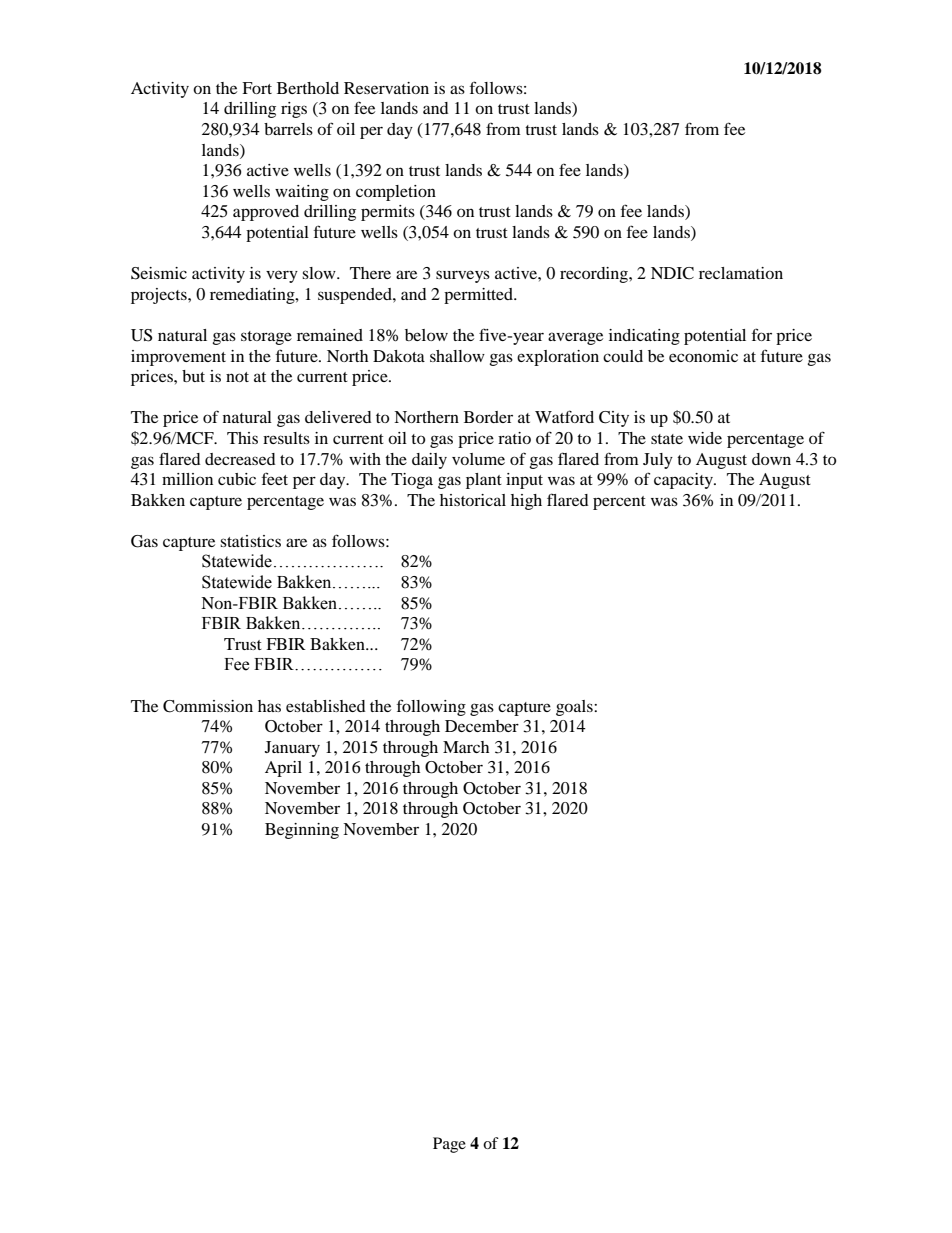 Image resolution: width=952 pixels, height=1233 pixels. Describe the element at coordinates (478, 459) in the screenshot. I see `volume` at that location.
